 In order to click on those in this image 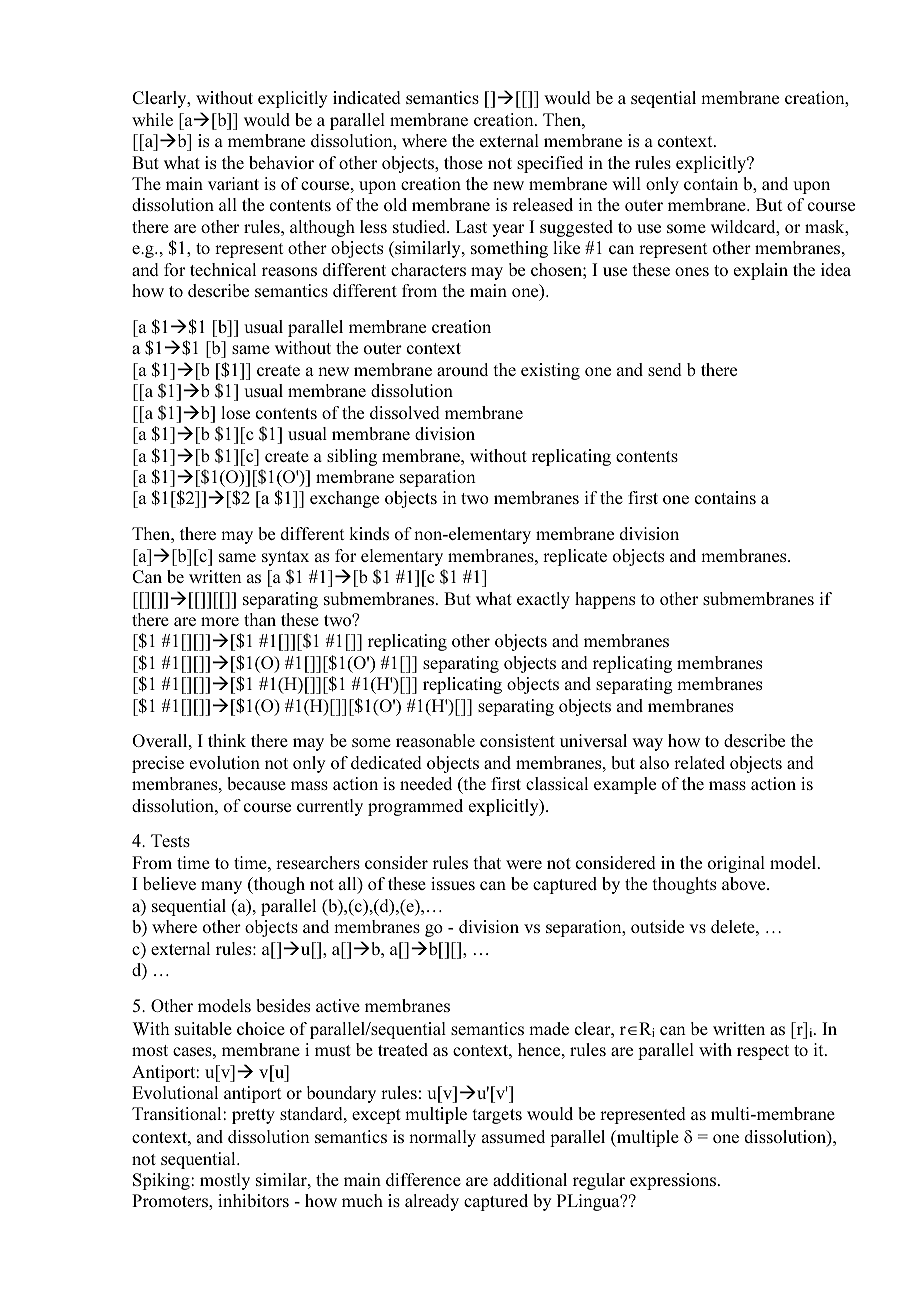, I will do `click(463, 162)`.
